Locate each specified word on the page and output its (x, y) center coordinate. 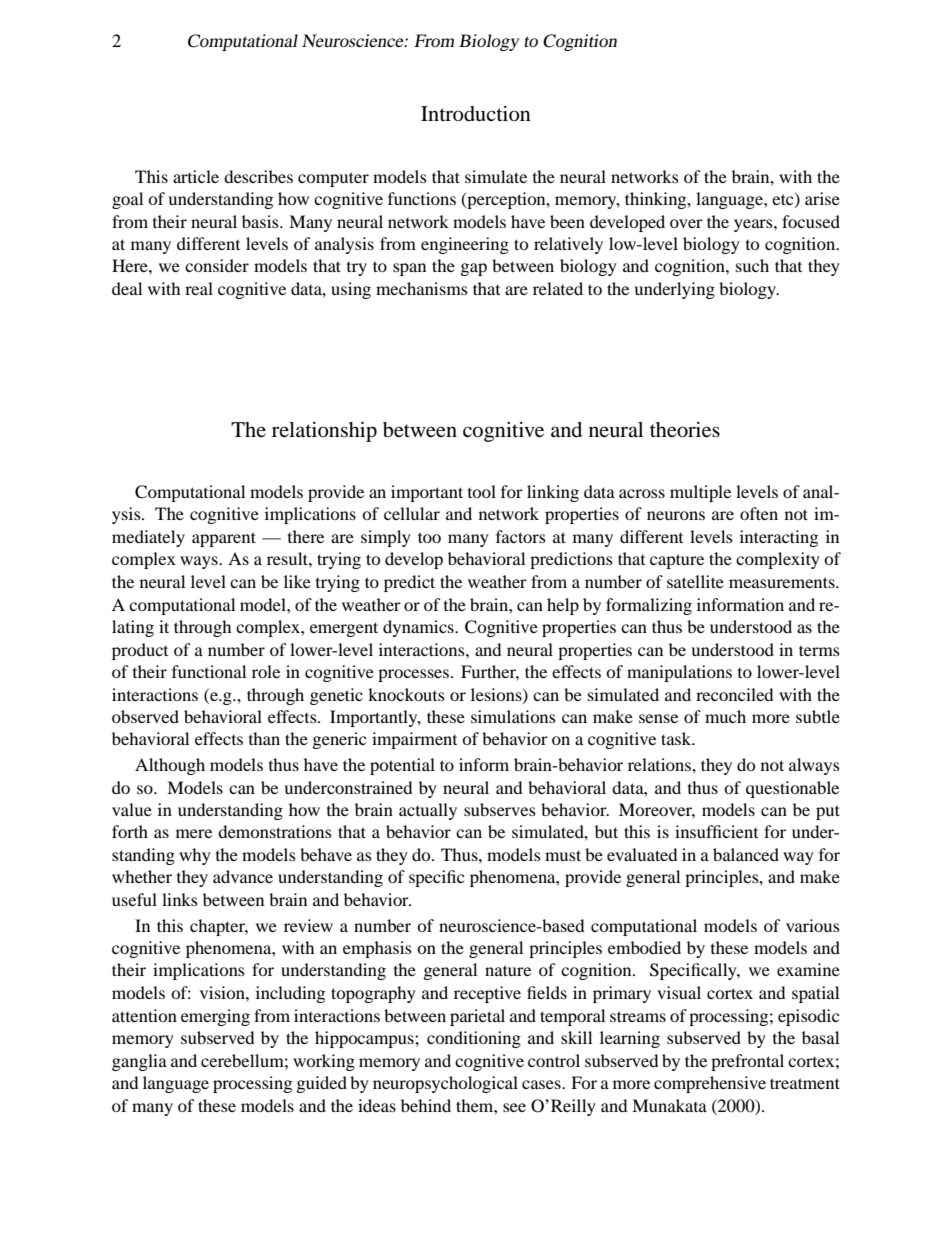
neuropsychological (445, 1084)
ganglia (139, 1062)
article (196, 176)
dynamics (419, 628)
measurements (783, 582)
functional (209, 671)
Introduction (476, 114)
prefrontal (747, 1062)
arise (822, 198)
